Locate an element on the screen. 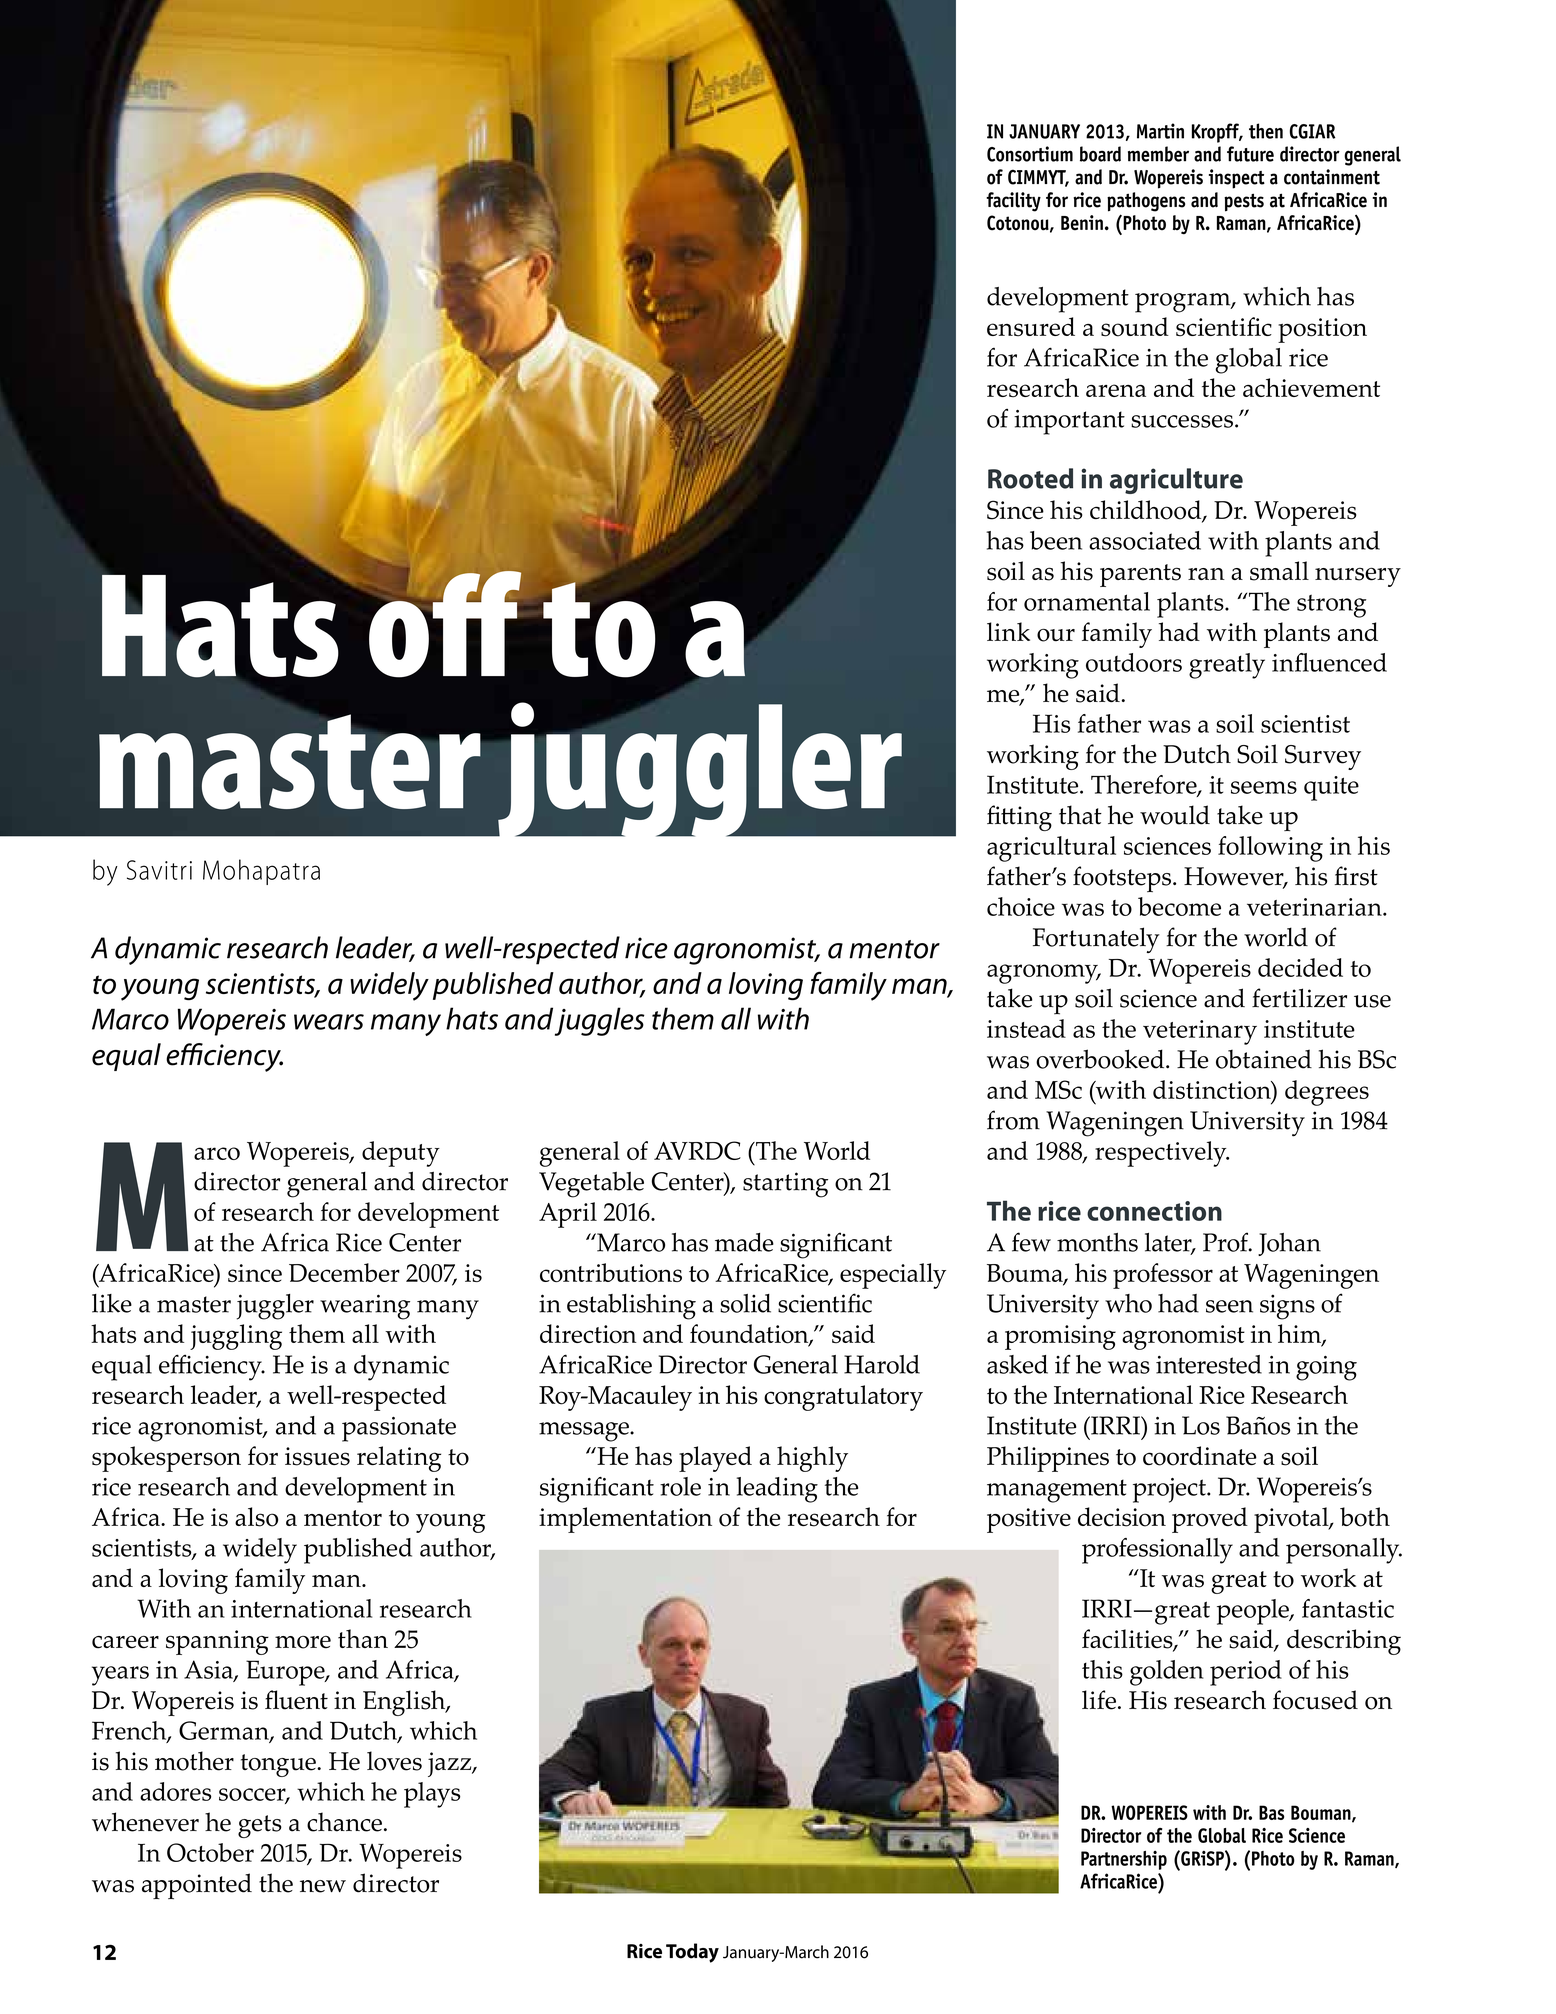 The width and height of the screenshot is (1556, 2014). issues is located at coordinates (317, 1456).
